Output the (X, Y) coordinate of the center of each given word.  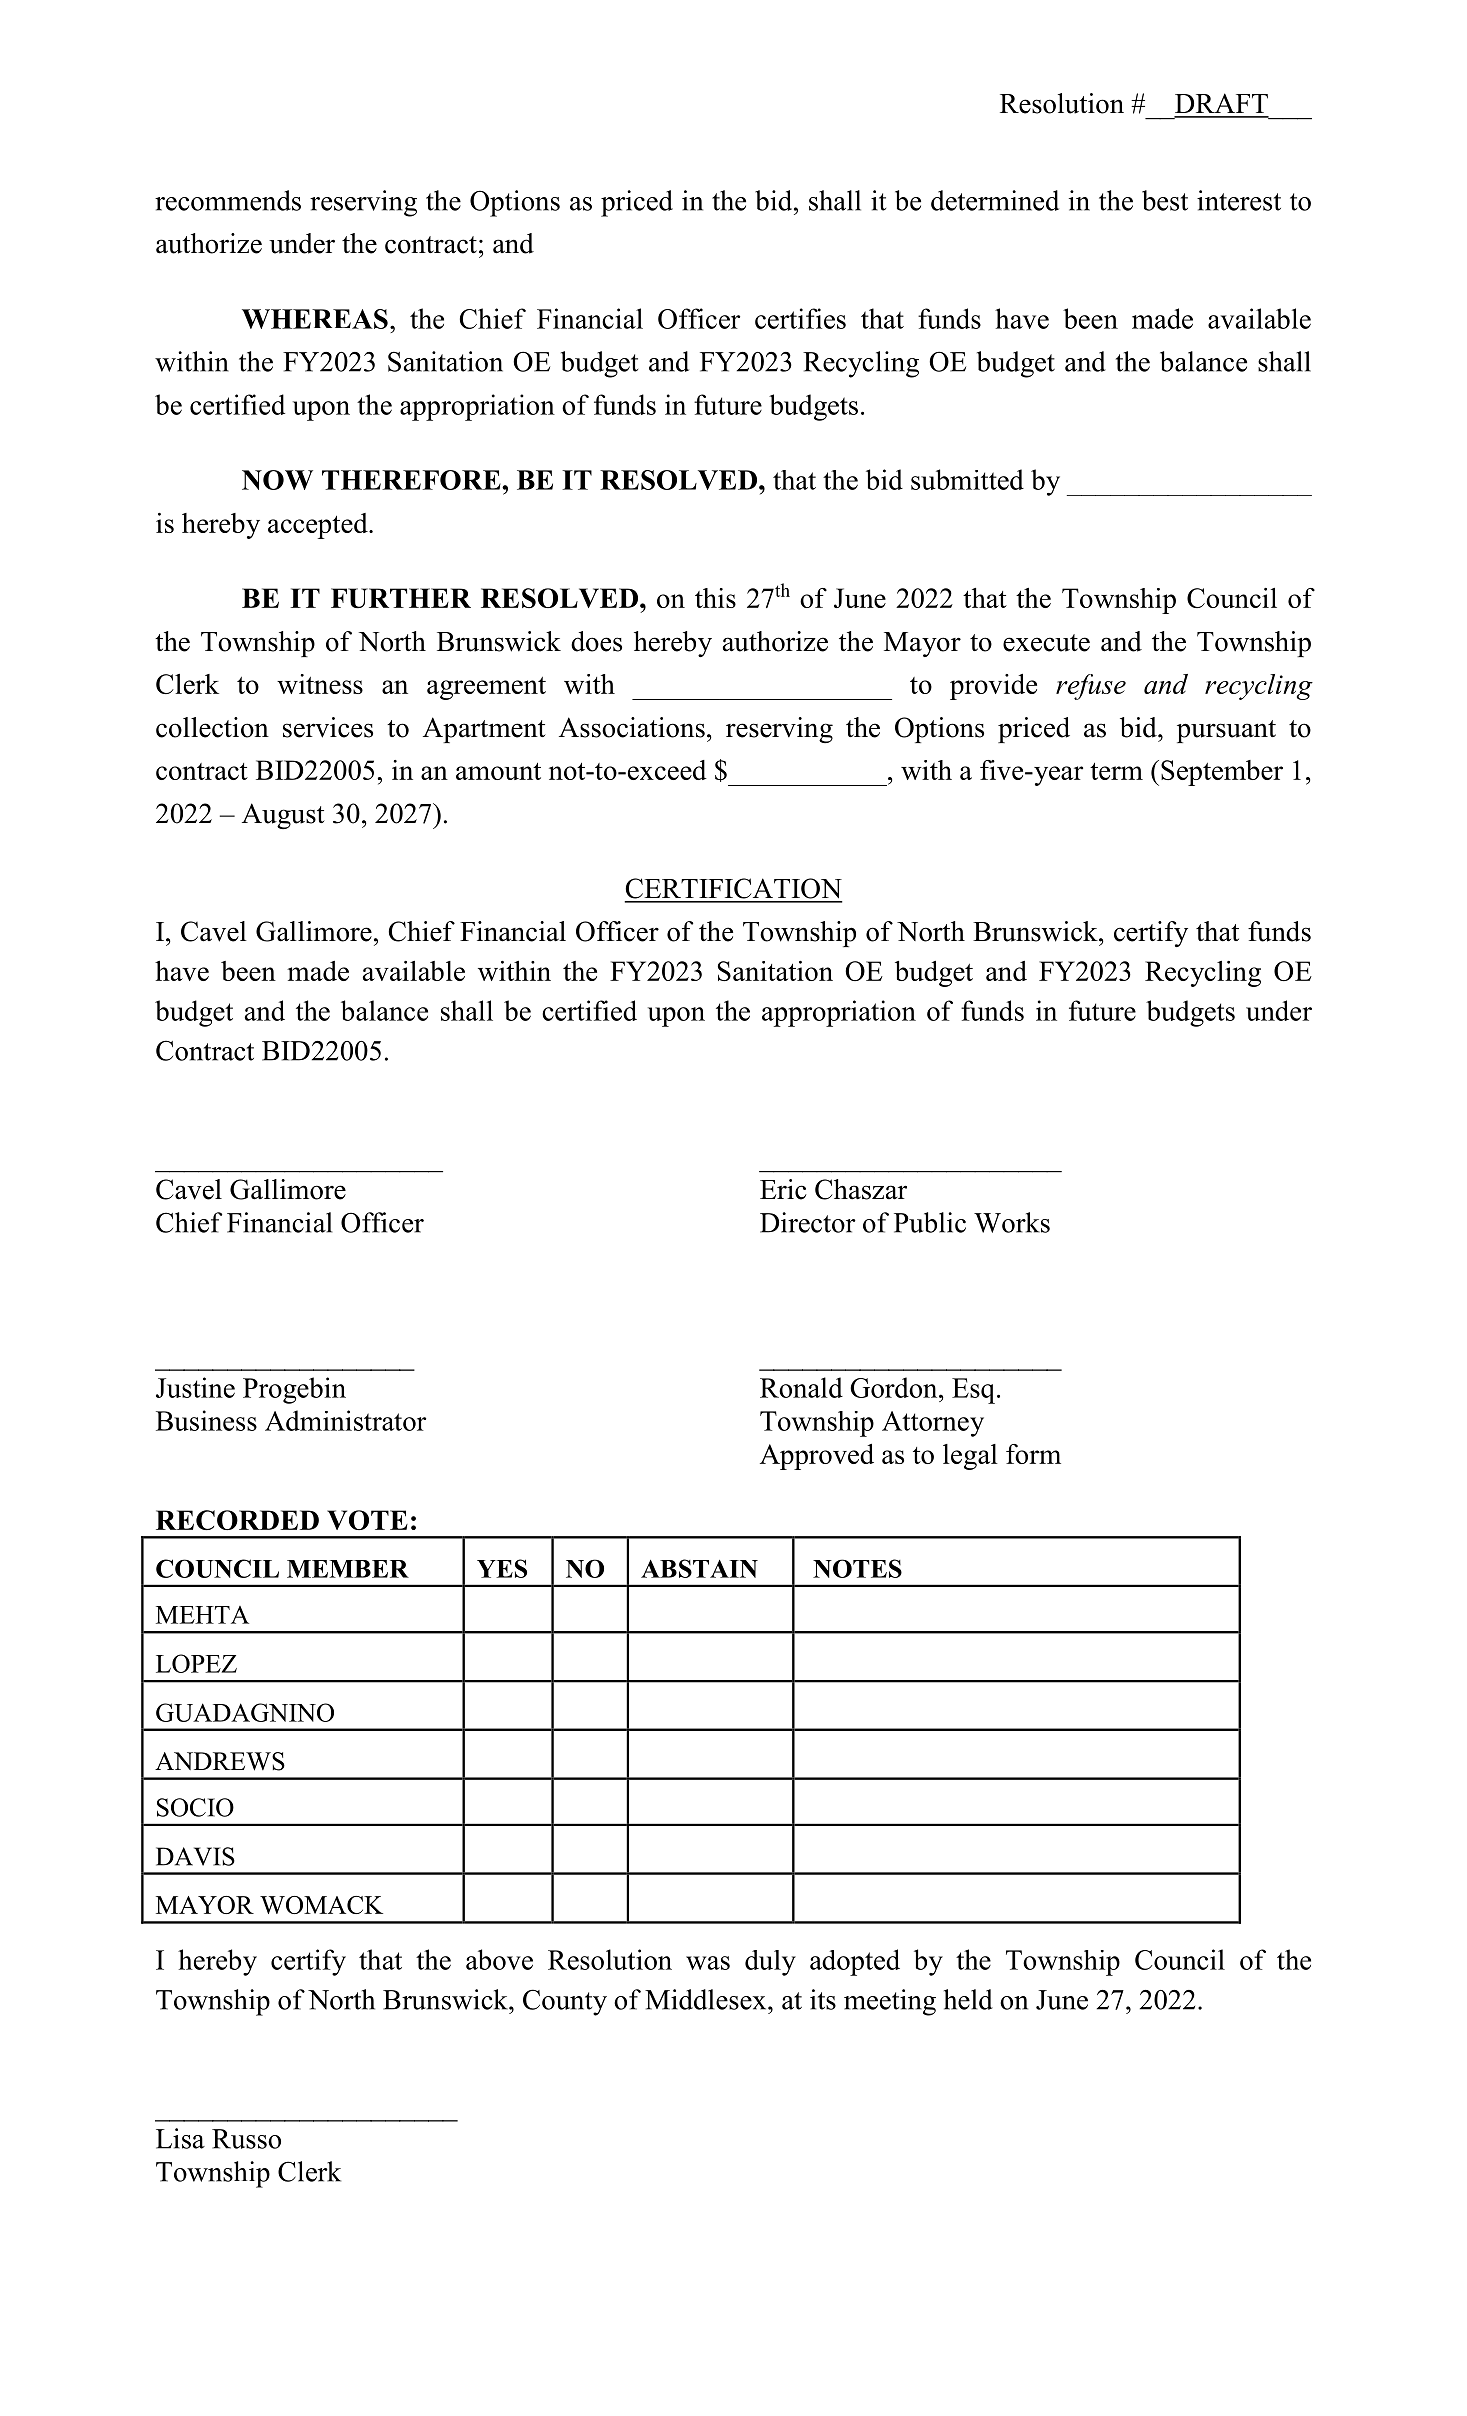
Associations (632, 727)
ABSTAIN (699, 1568)
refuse (1091, 687)
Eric (783, 1189)
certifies (800, 318)
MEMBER (348, 1569)
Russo (246, 2139)
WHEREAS (315, 319)
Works (1012, 1222)
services (328, 727)
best (1165, 200)
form (1033, 1454)
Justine (195, 1387)
